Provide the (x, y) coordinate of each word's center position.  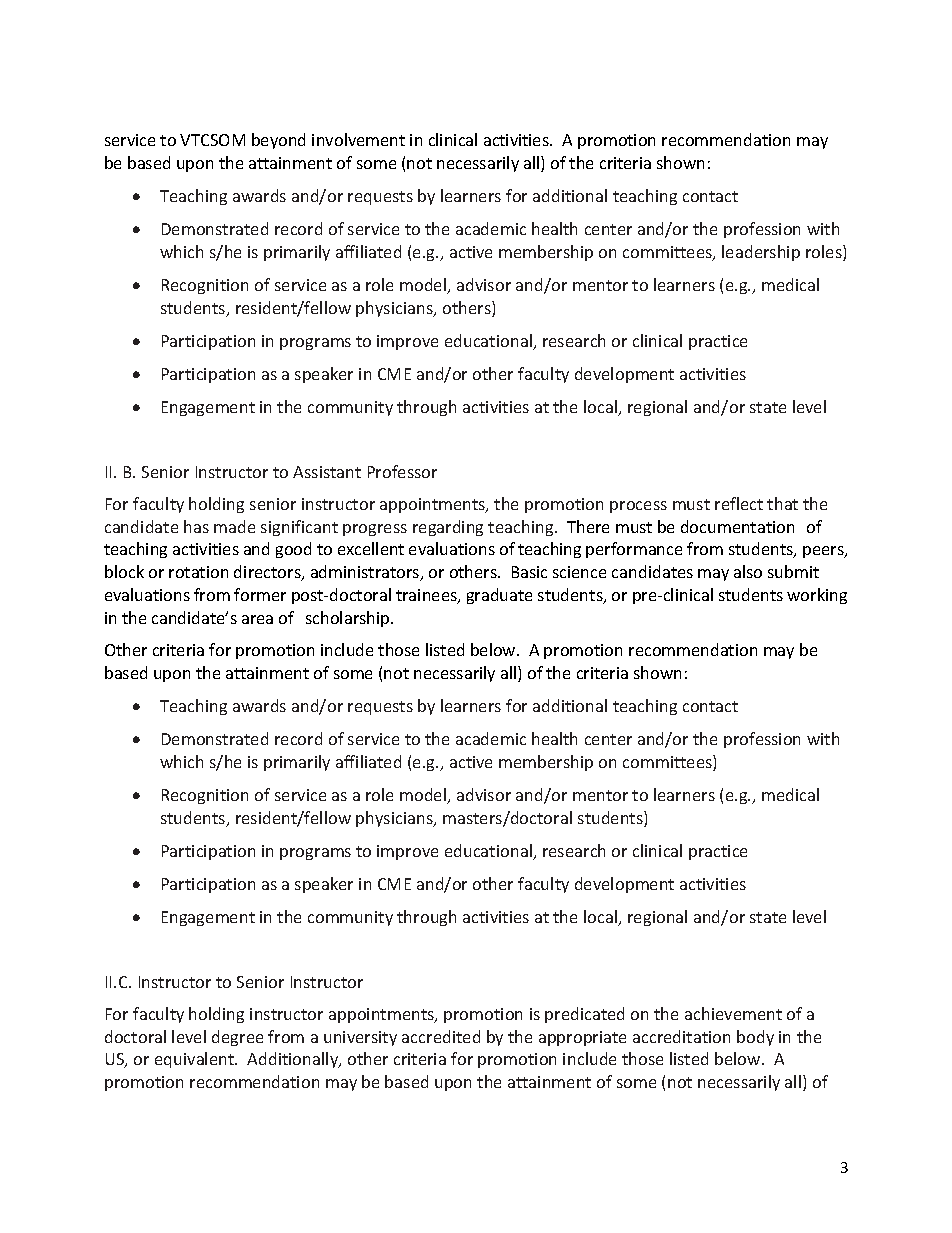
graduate (499, 596)
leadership (761, 253)
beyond (278, 141)
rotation (198, 572)
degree (237, 1038)
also (748, 571)
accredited (441, 1036)
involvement (358, 139)
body (755, 1038)
